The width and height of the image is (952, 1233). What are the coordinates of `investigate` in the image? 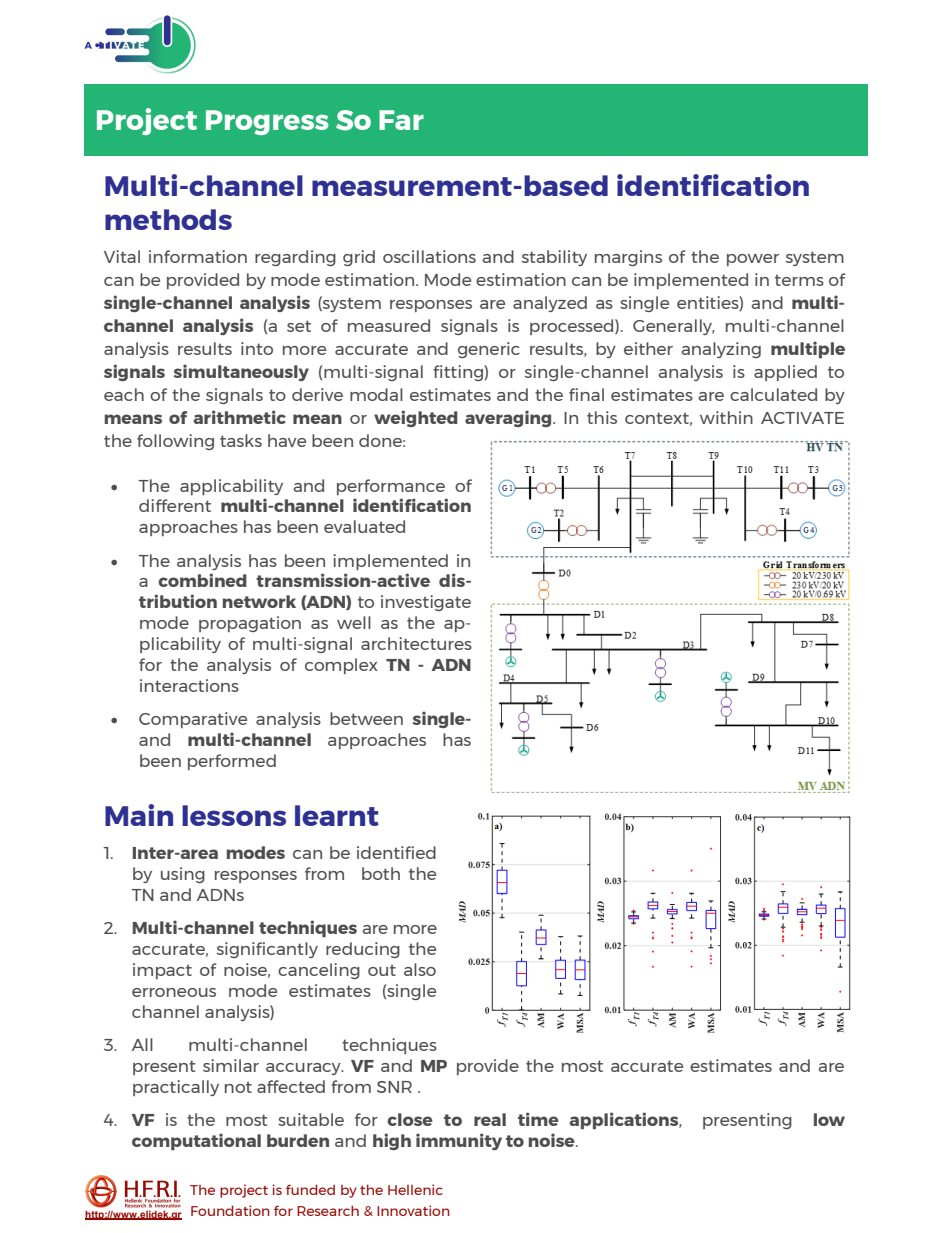 It's located at (426, 603).
